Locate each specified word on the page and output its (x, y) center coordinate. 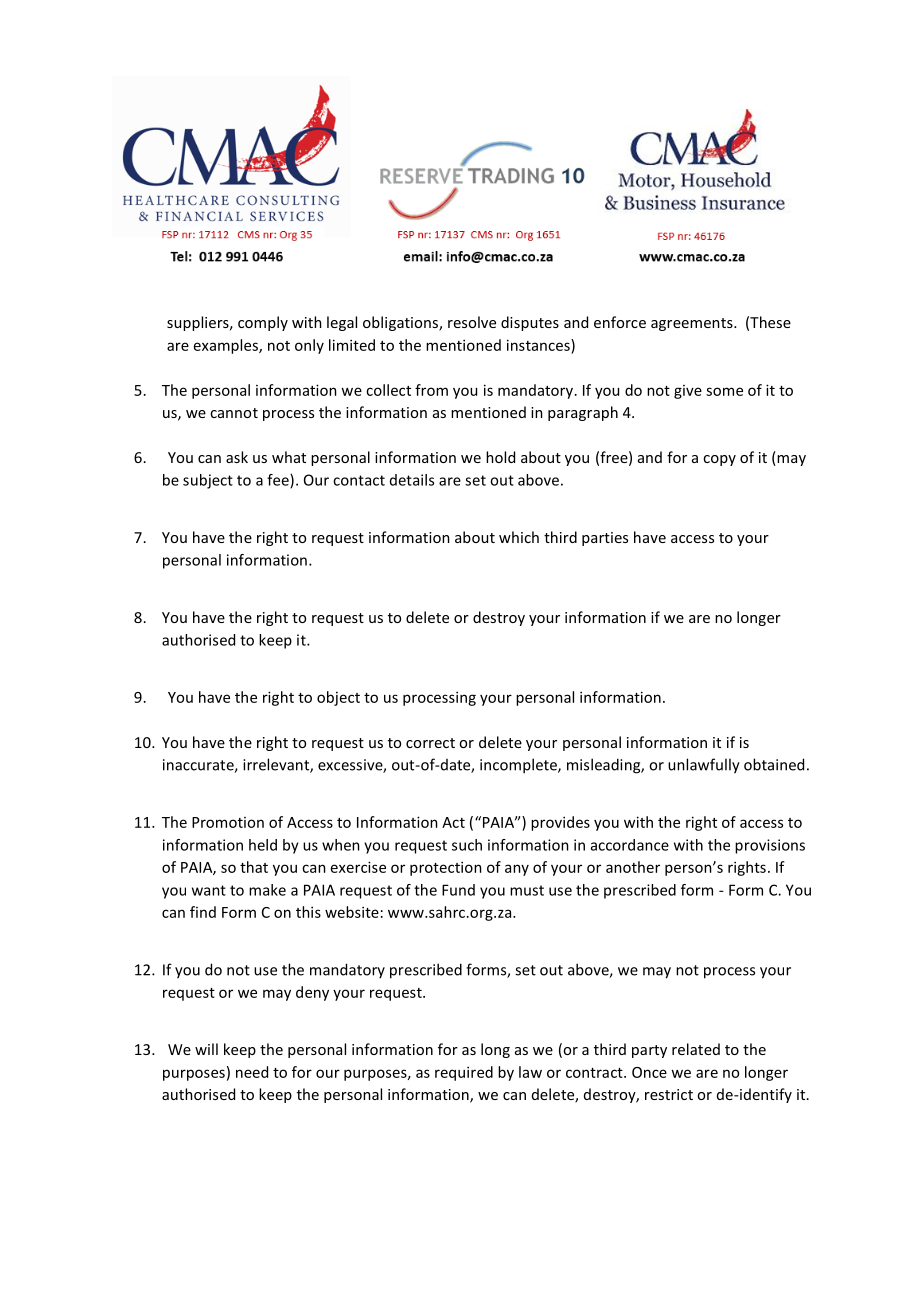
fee (279, 481)
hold (500, 457)
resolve (472, 322)
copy (719, 460)
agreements (693, 324)
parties (605, 539)
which (519, 537)
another (633, 867)
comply (263, 323)
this (308, 912)
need (252, 1072)
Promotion (228, 822)
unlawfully (704, 766)
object (338, 698)
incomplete (519, 766)
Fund (458, 890)
